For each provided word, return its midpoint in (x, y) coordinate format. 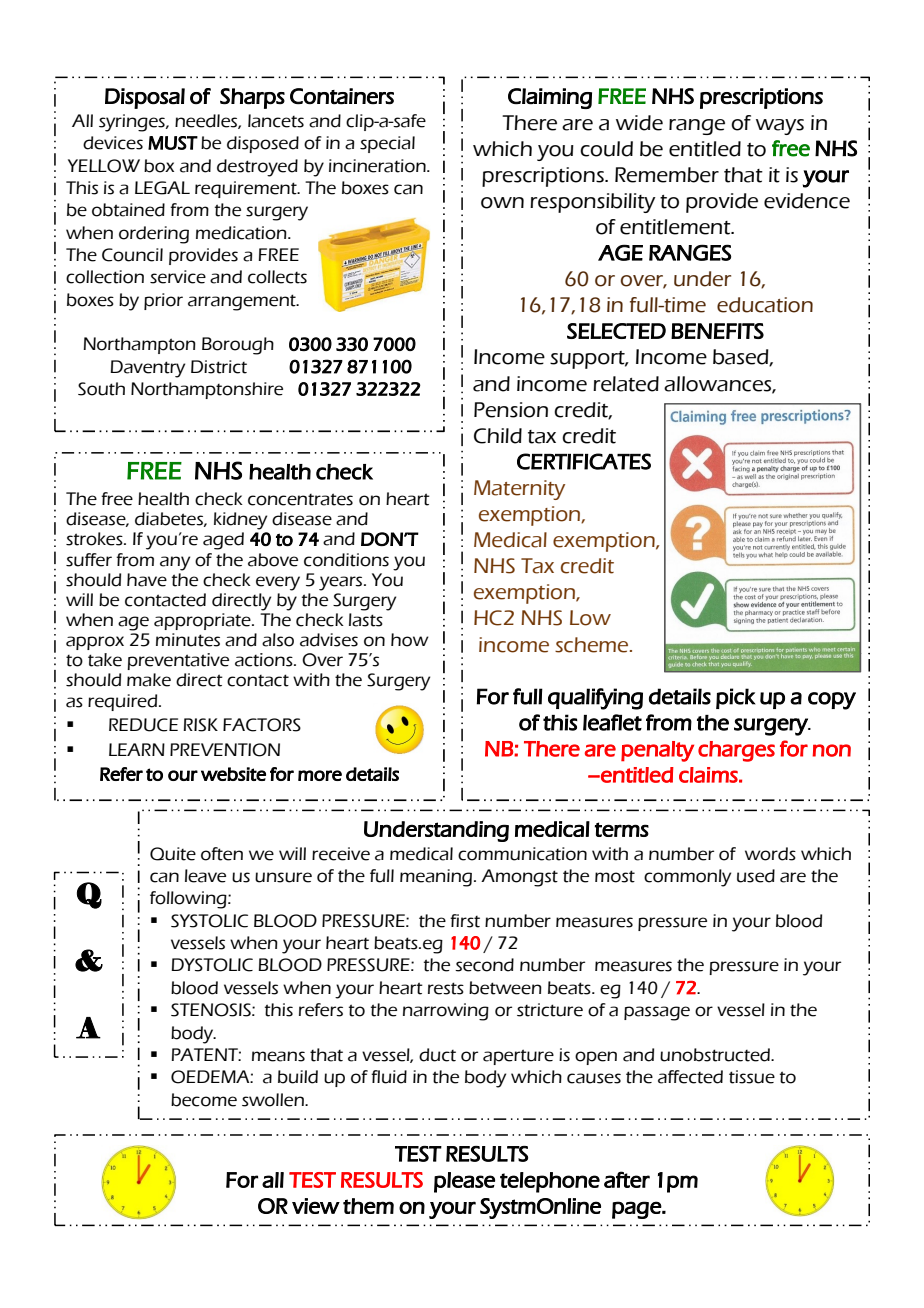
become (204, 1100)
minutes (188, 640)
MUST (173, 143)
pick (735, 698)
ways (780, 127)
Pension (511, 410)
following (189, 900)
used (756, 876)
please (464, 1182)
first (465, 921)
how (410, 640)
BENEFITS (717, 331)
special (387, 144)
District (219, 367)
